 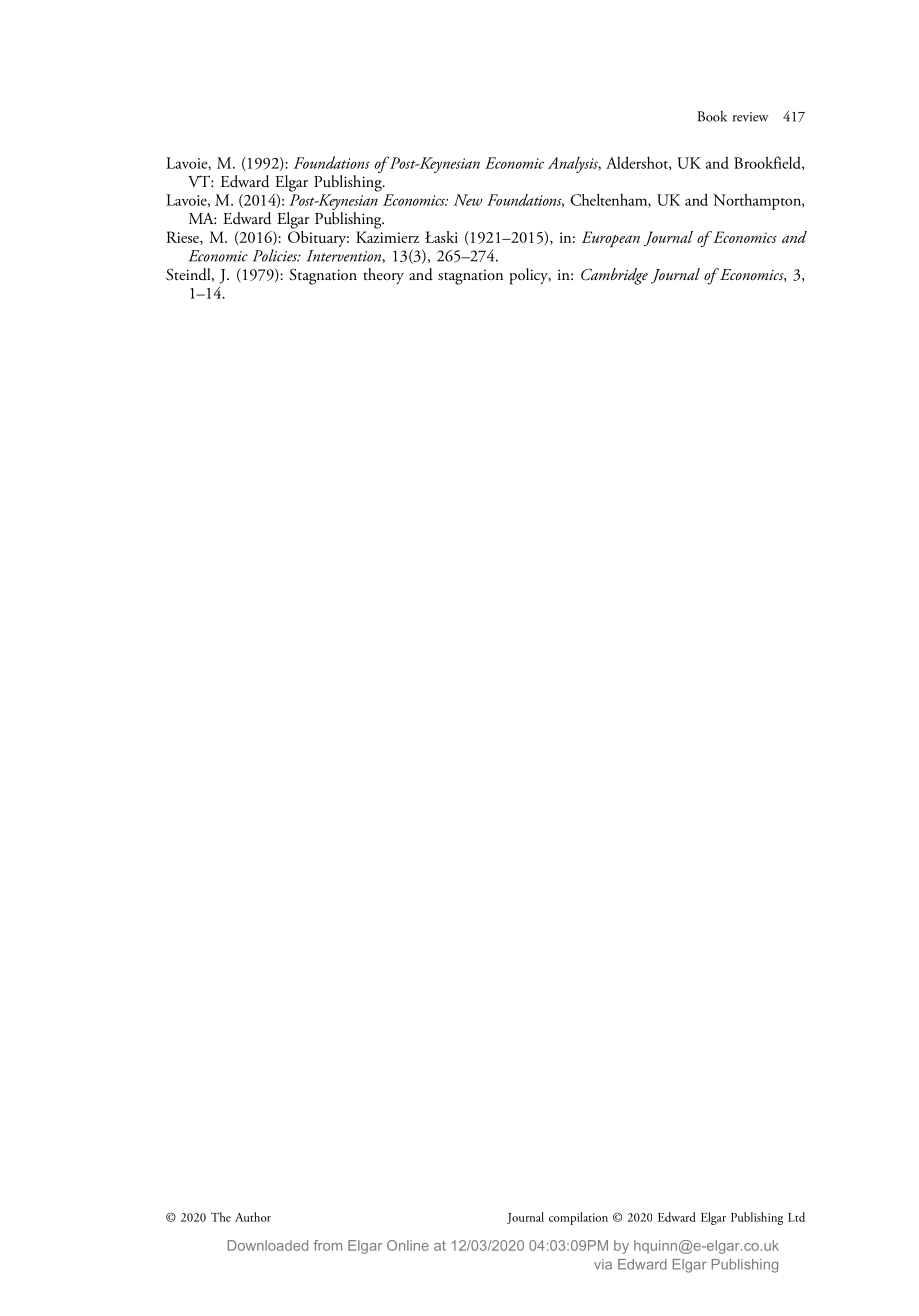 I want to click on Ltd, so click(x=796, y=1217).
